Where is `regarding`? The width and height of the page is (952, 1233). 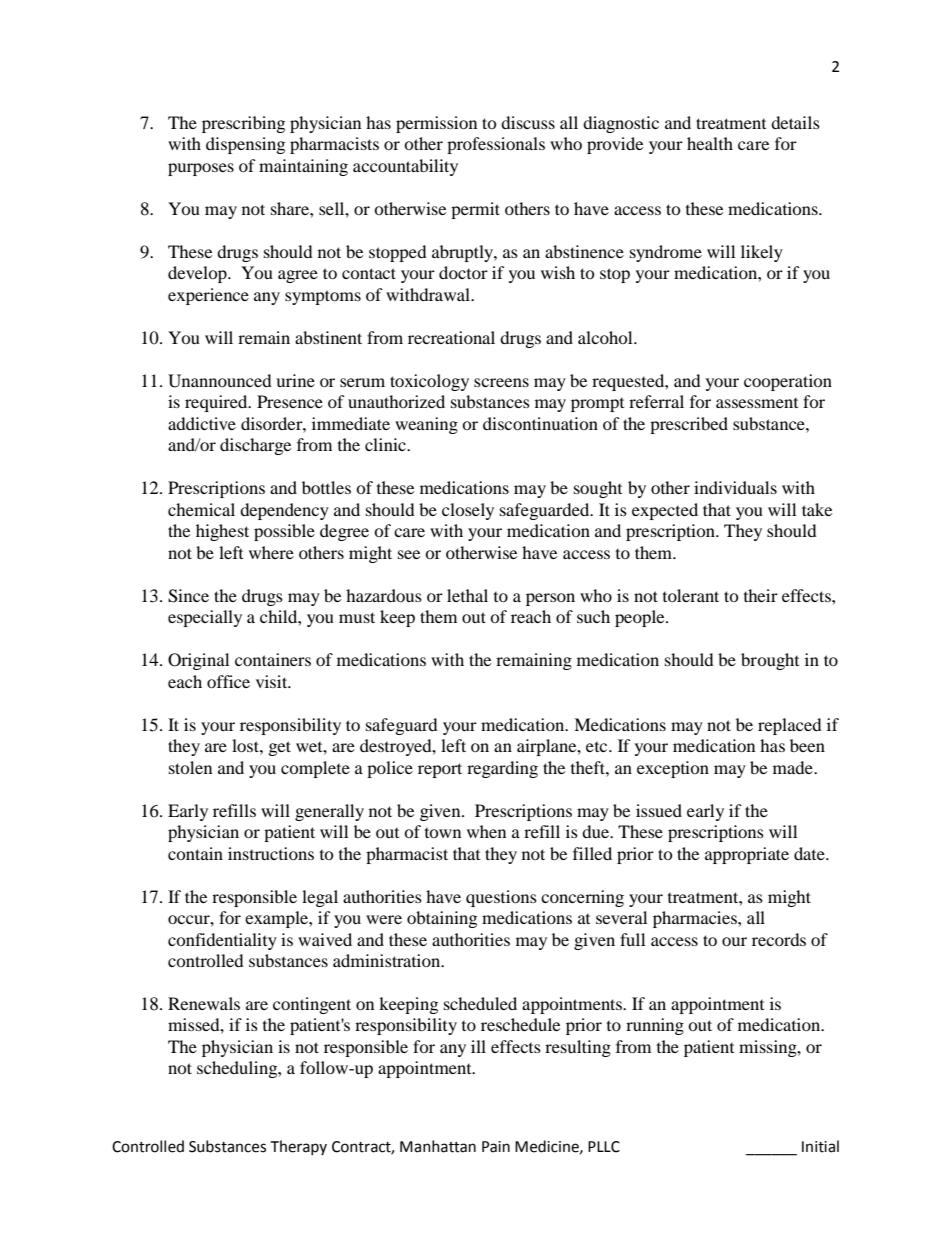
regarding is located at coordinates (502, 769).
